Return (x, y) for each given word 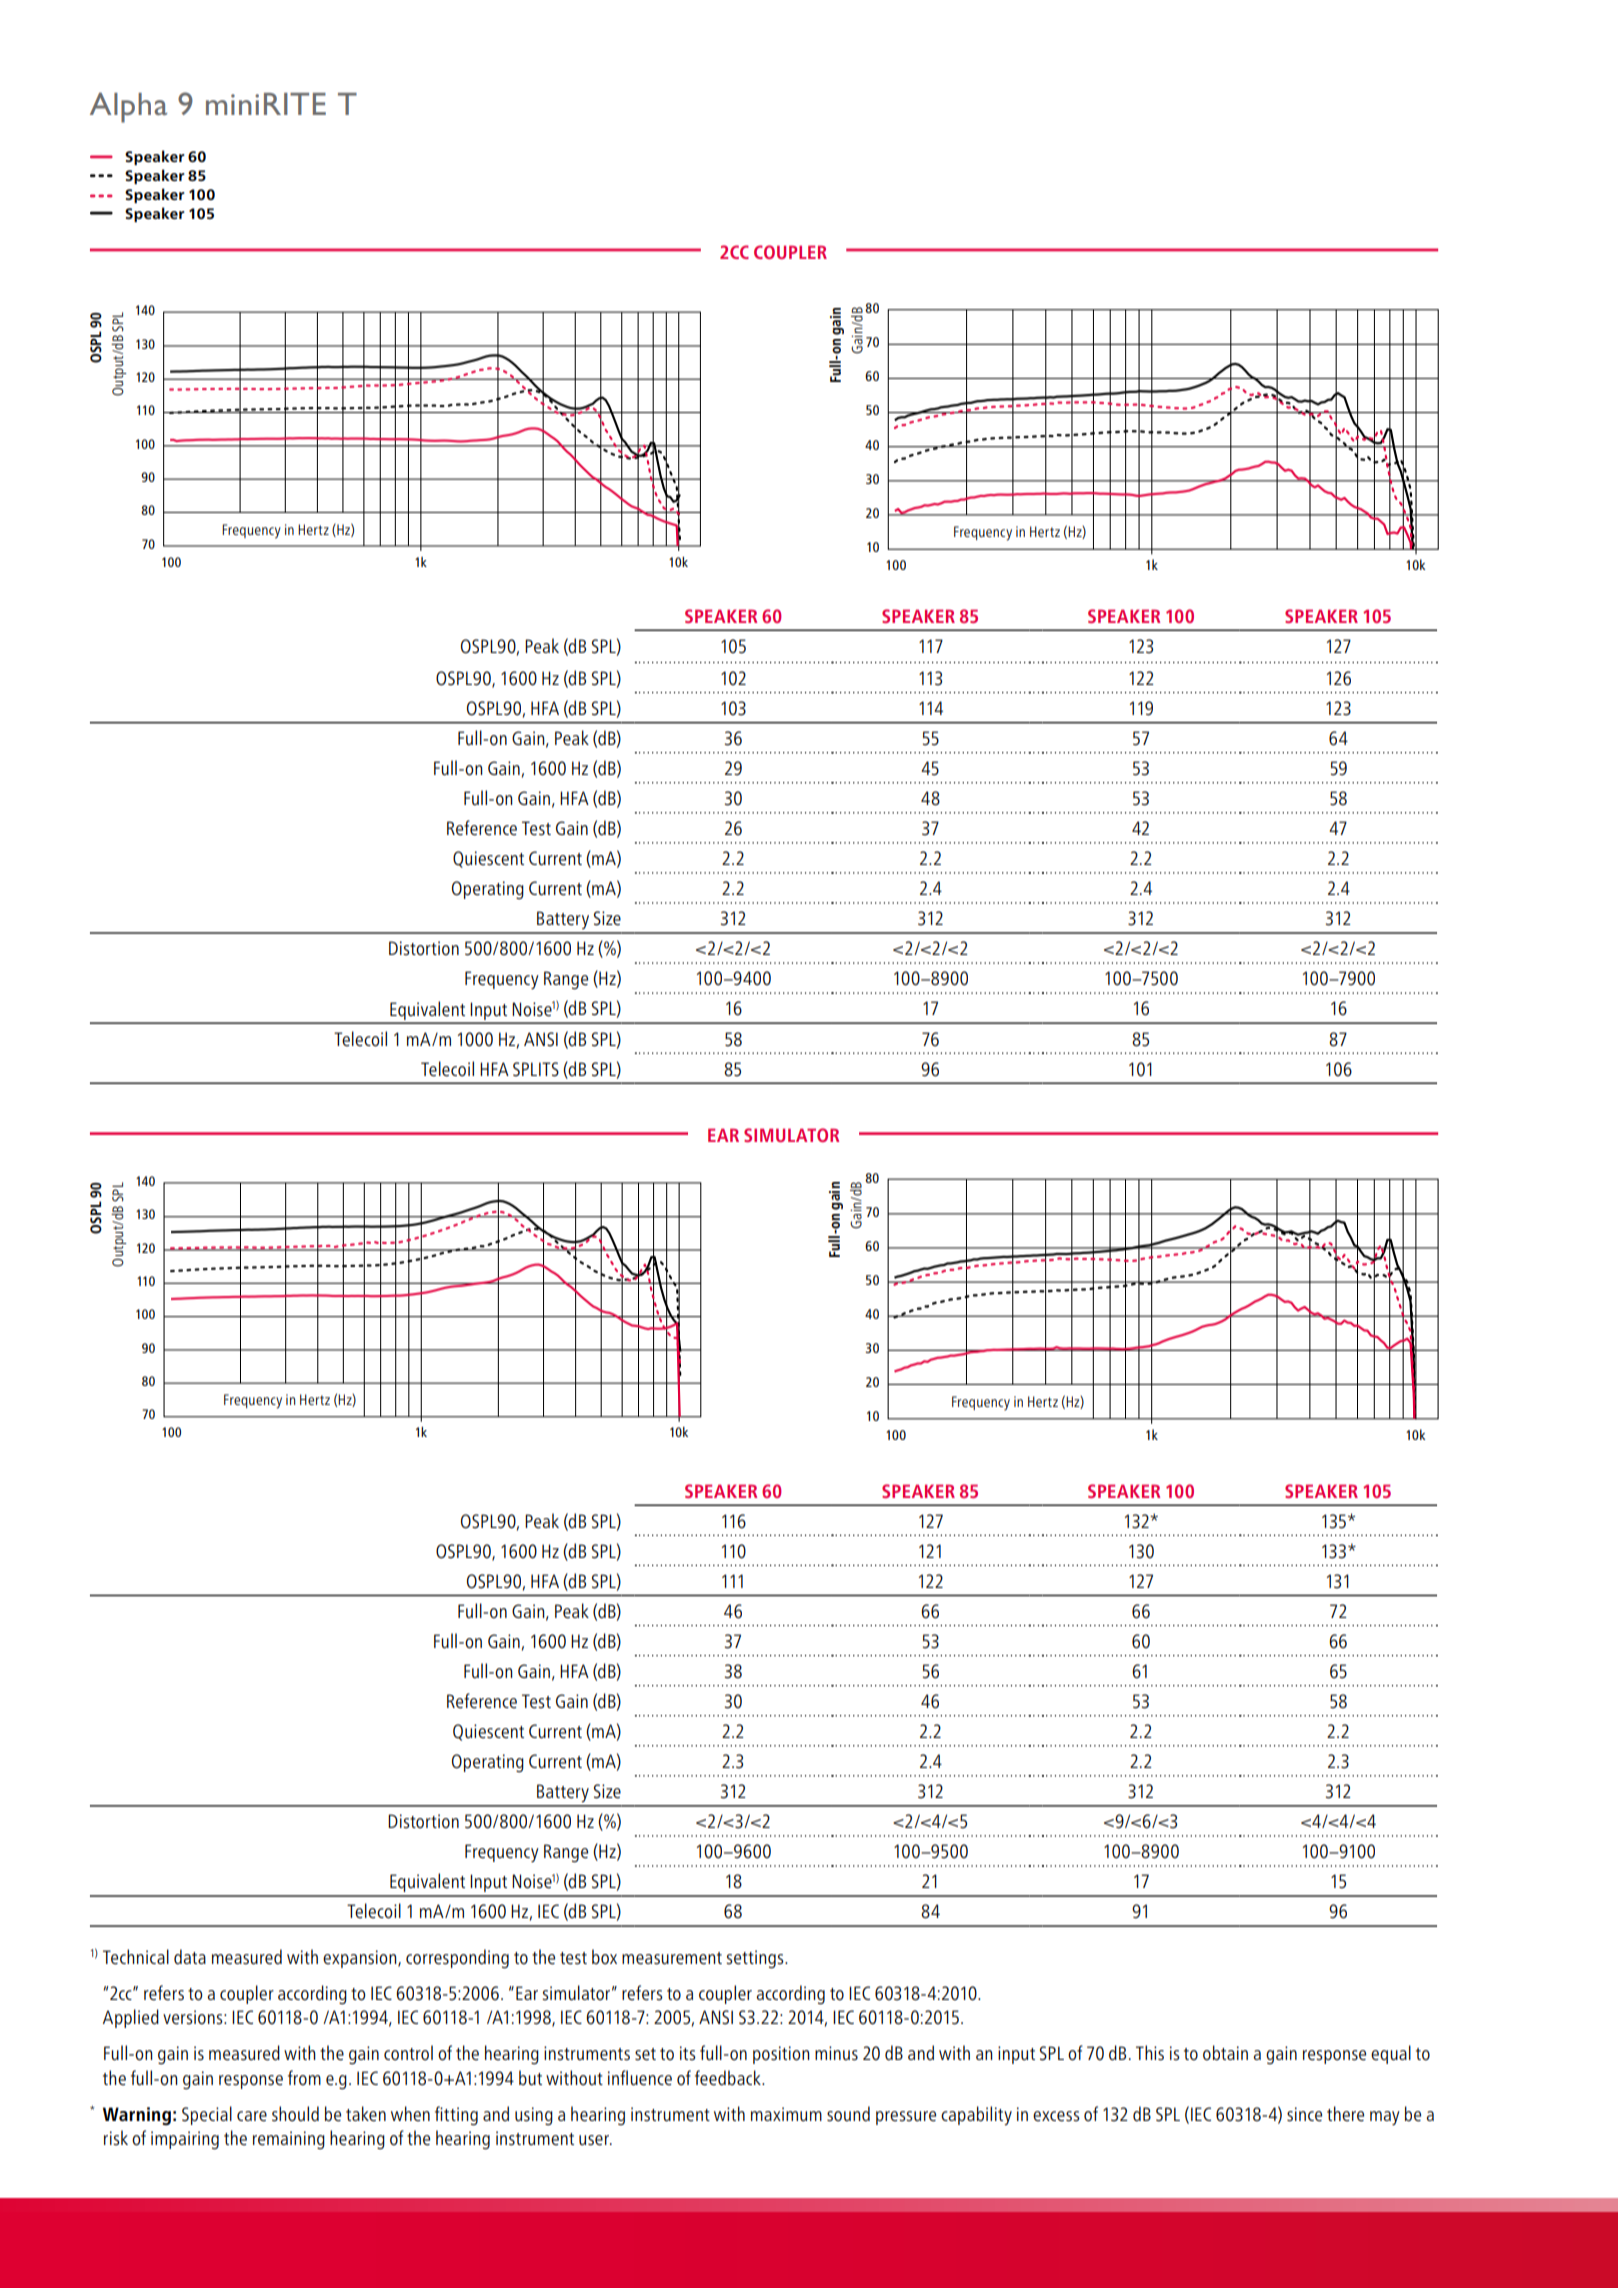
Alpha (128, 107)
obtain (1225, 2053)
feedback (729, 2078)
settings (756, 1959)
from (304, 2078)
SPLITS (536, 1069)
